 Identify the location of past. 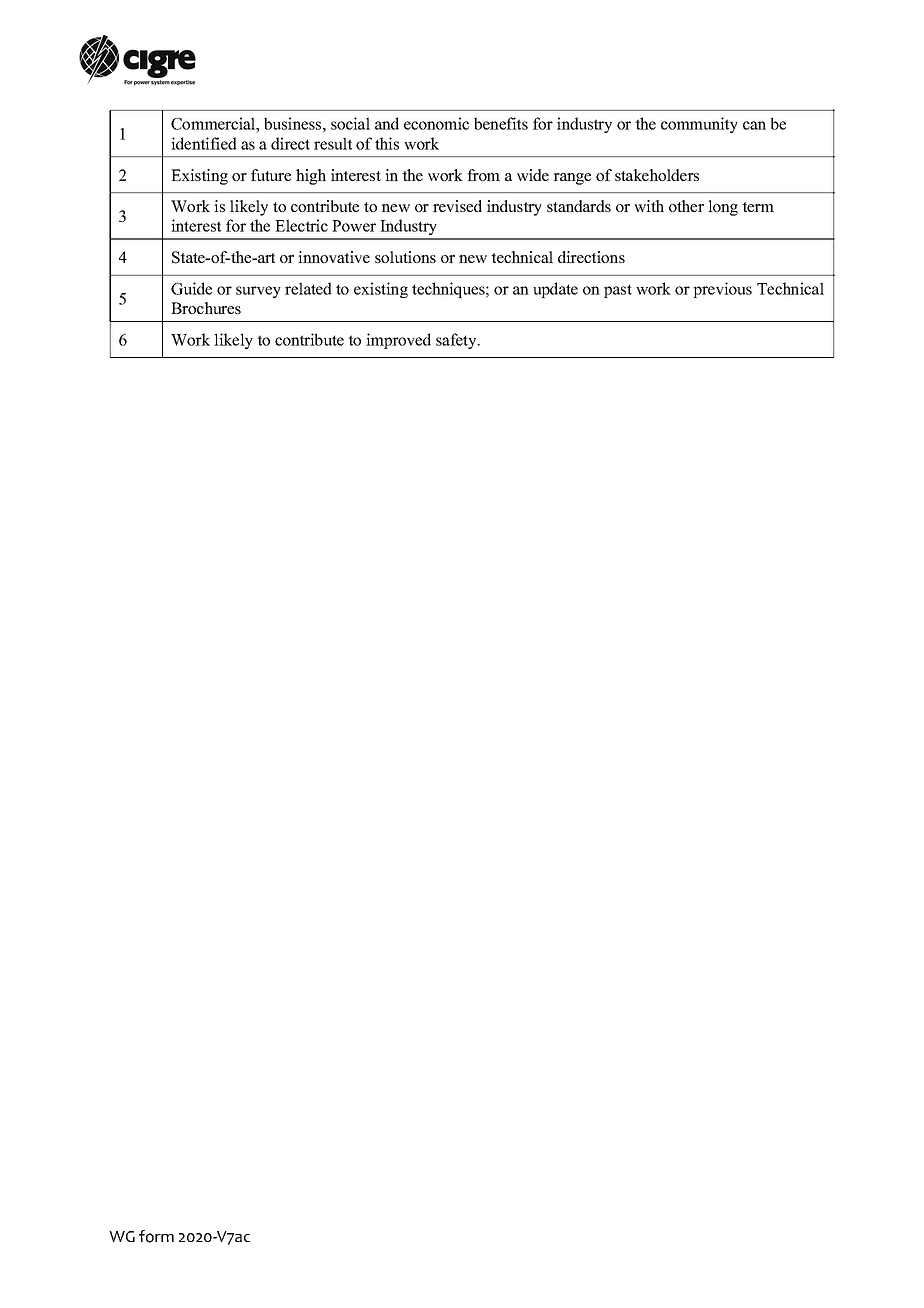
(618, 291).
